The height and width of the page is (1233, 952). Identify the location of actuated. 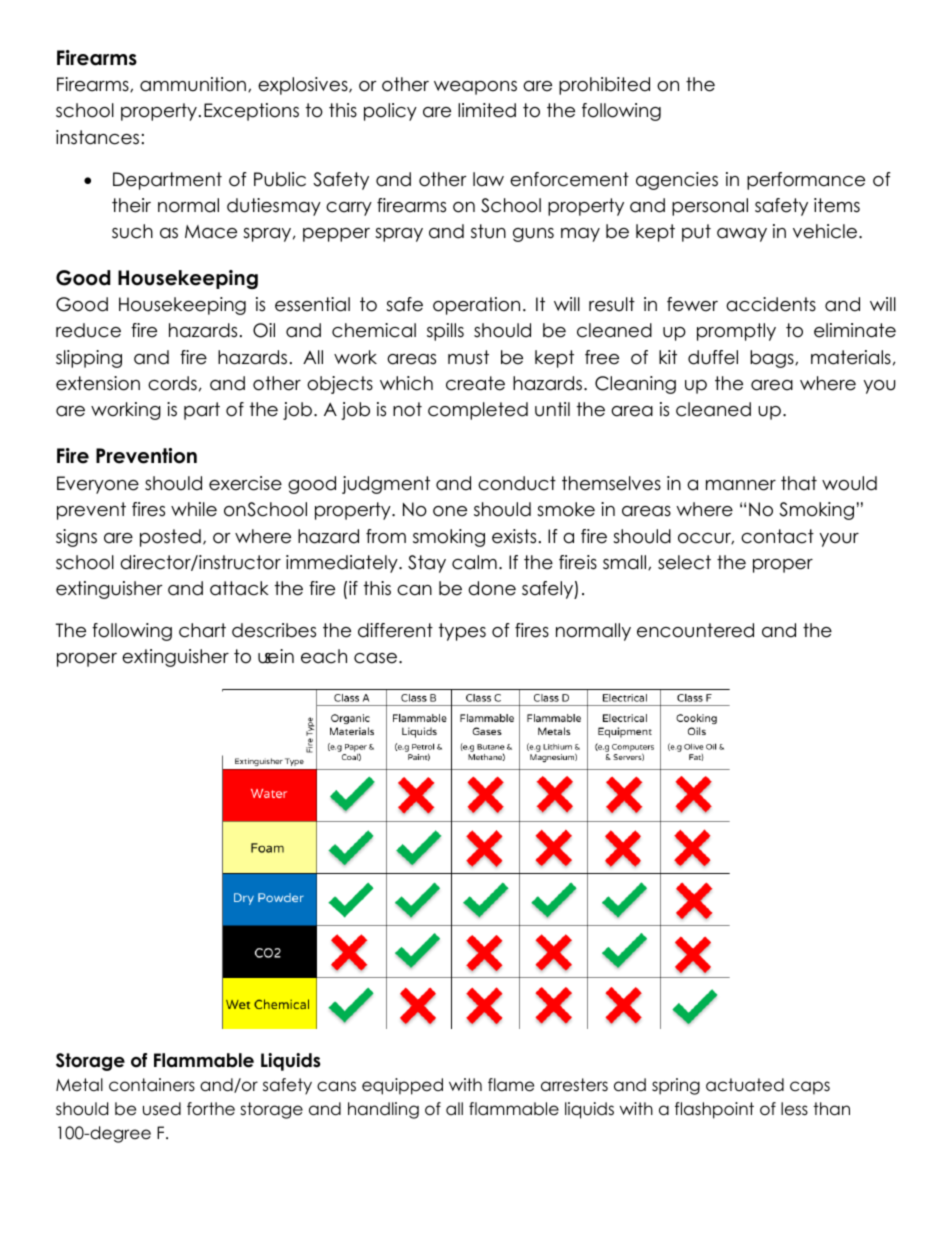
(745, 1085).
